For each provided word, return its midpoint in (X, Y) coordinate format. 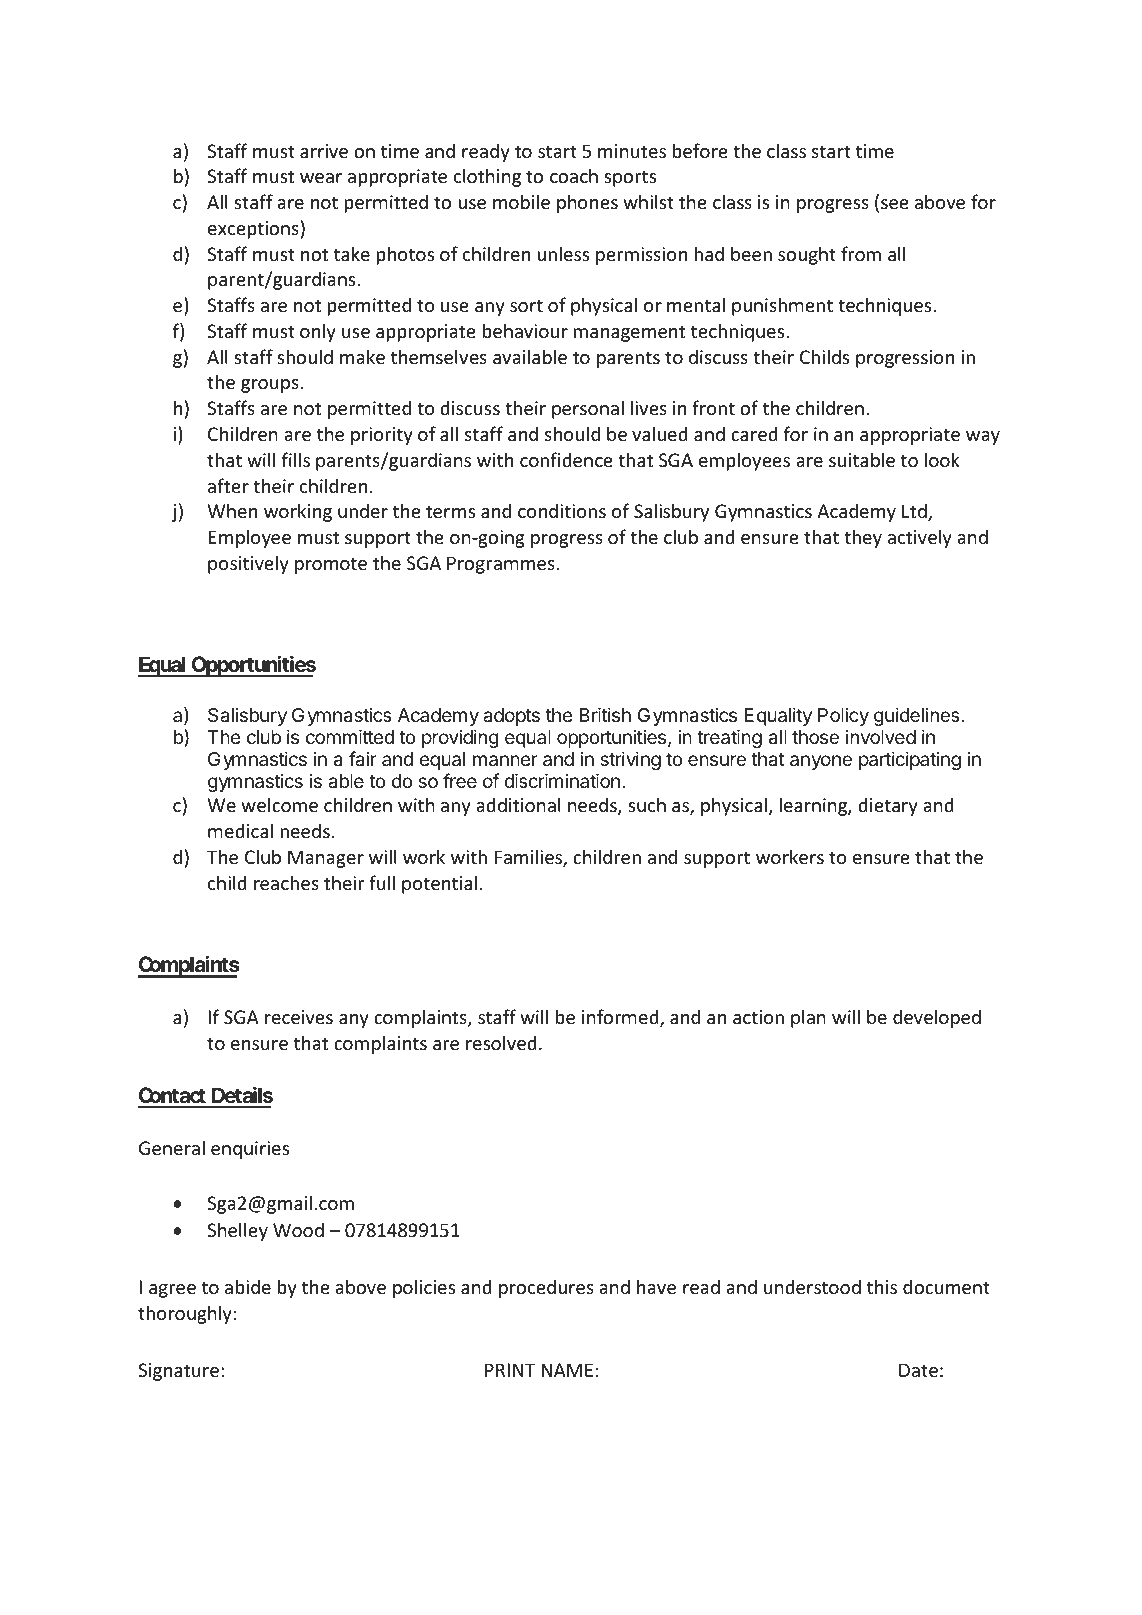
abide (248, 1286)
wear (321, 178)
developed (937, 1018)
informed (621, 1018)
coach (574, 175)
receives (299, 1017)
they (863, 538)
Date (918, 1370)
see (895, 204)
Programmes (501, 565)
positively (248, 564)
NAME (567, 1370)
